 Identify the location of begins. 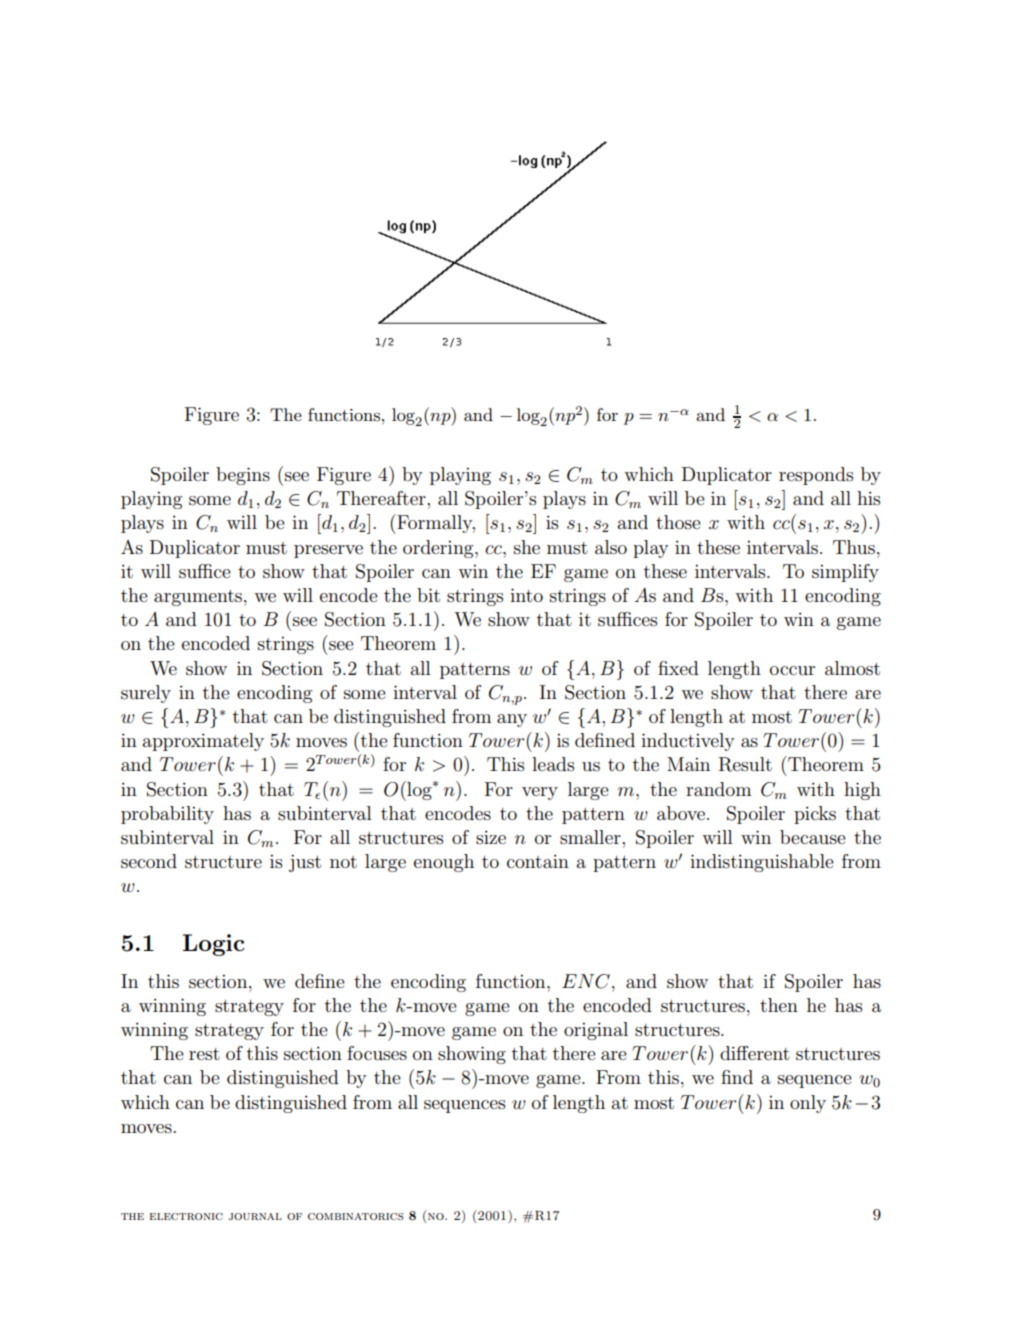
(243, 476).
